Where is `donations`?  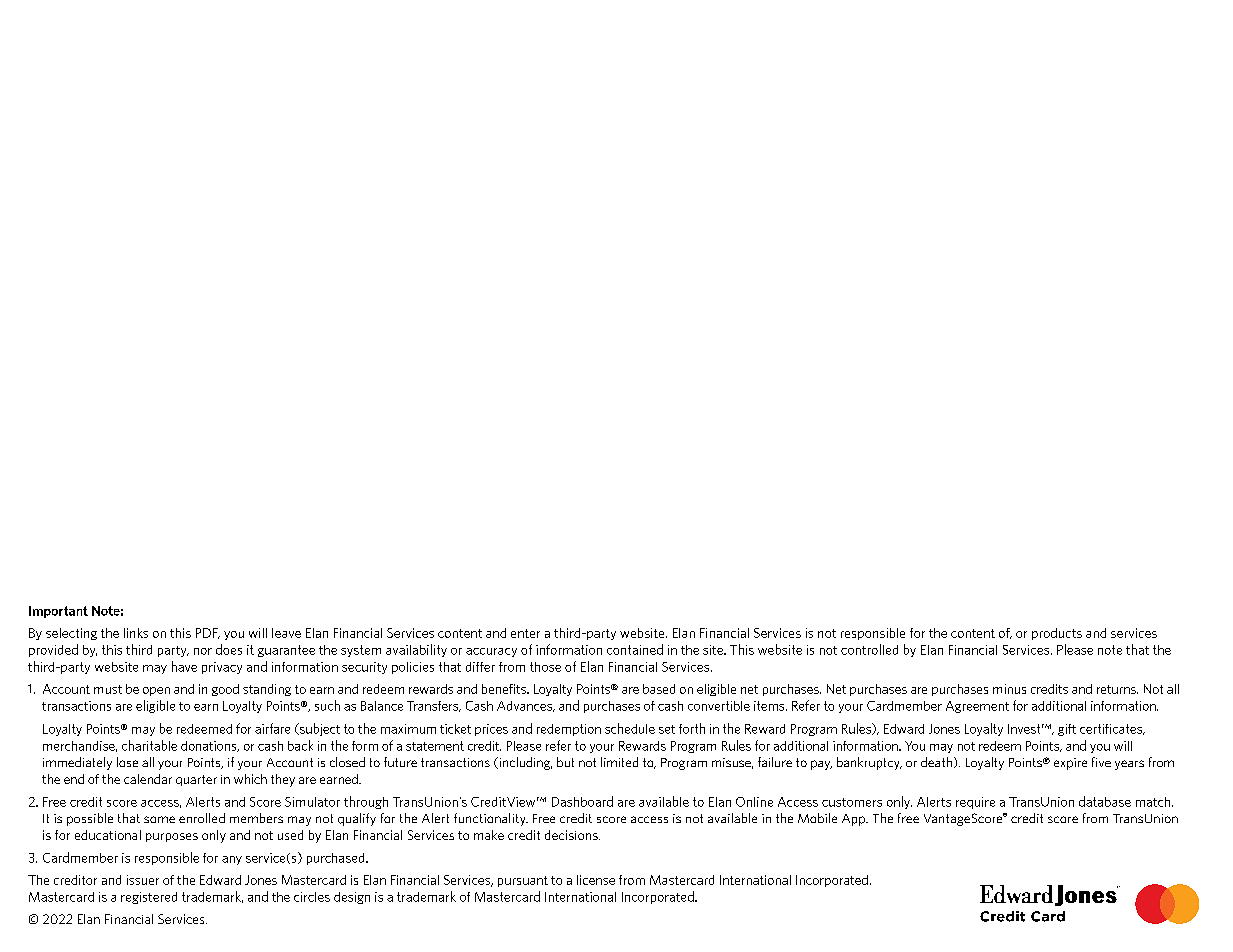 donations is located at coordinates (210, 746).
